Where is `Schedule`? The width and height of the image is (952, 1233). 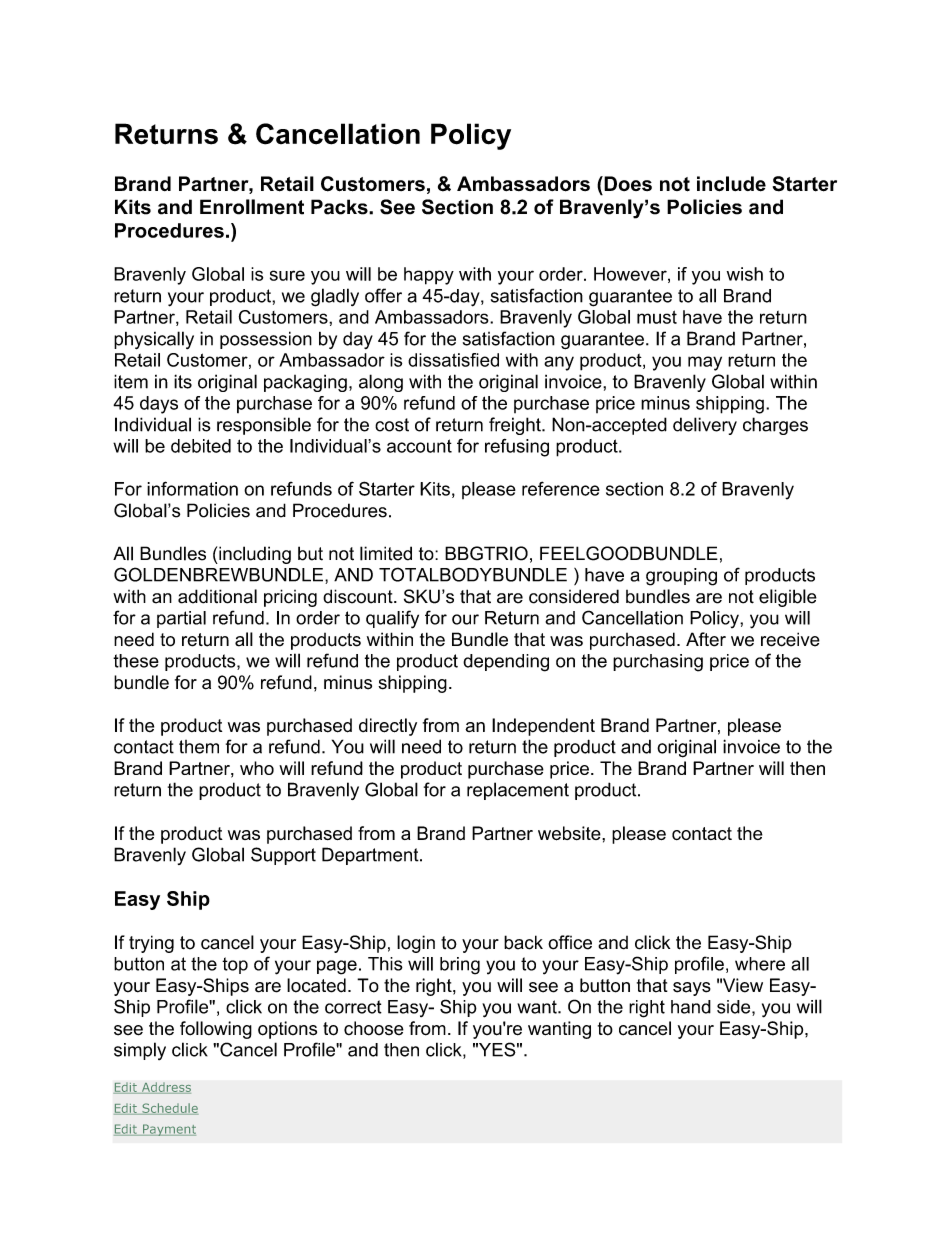 Schedule is located at coordinates (169, 1109).
